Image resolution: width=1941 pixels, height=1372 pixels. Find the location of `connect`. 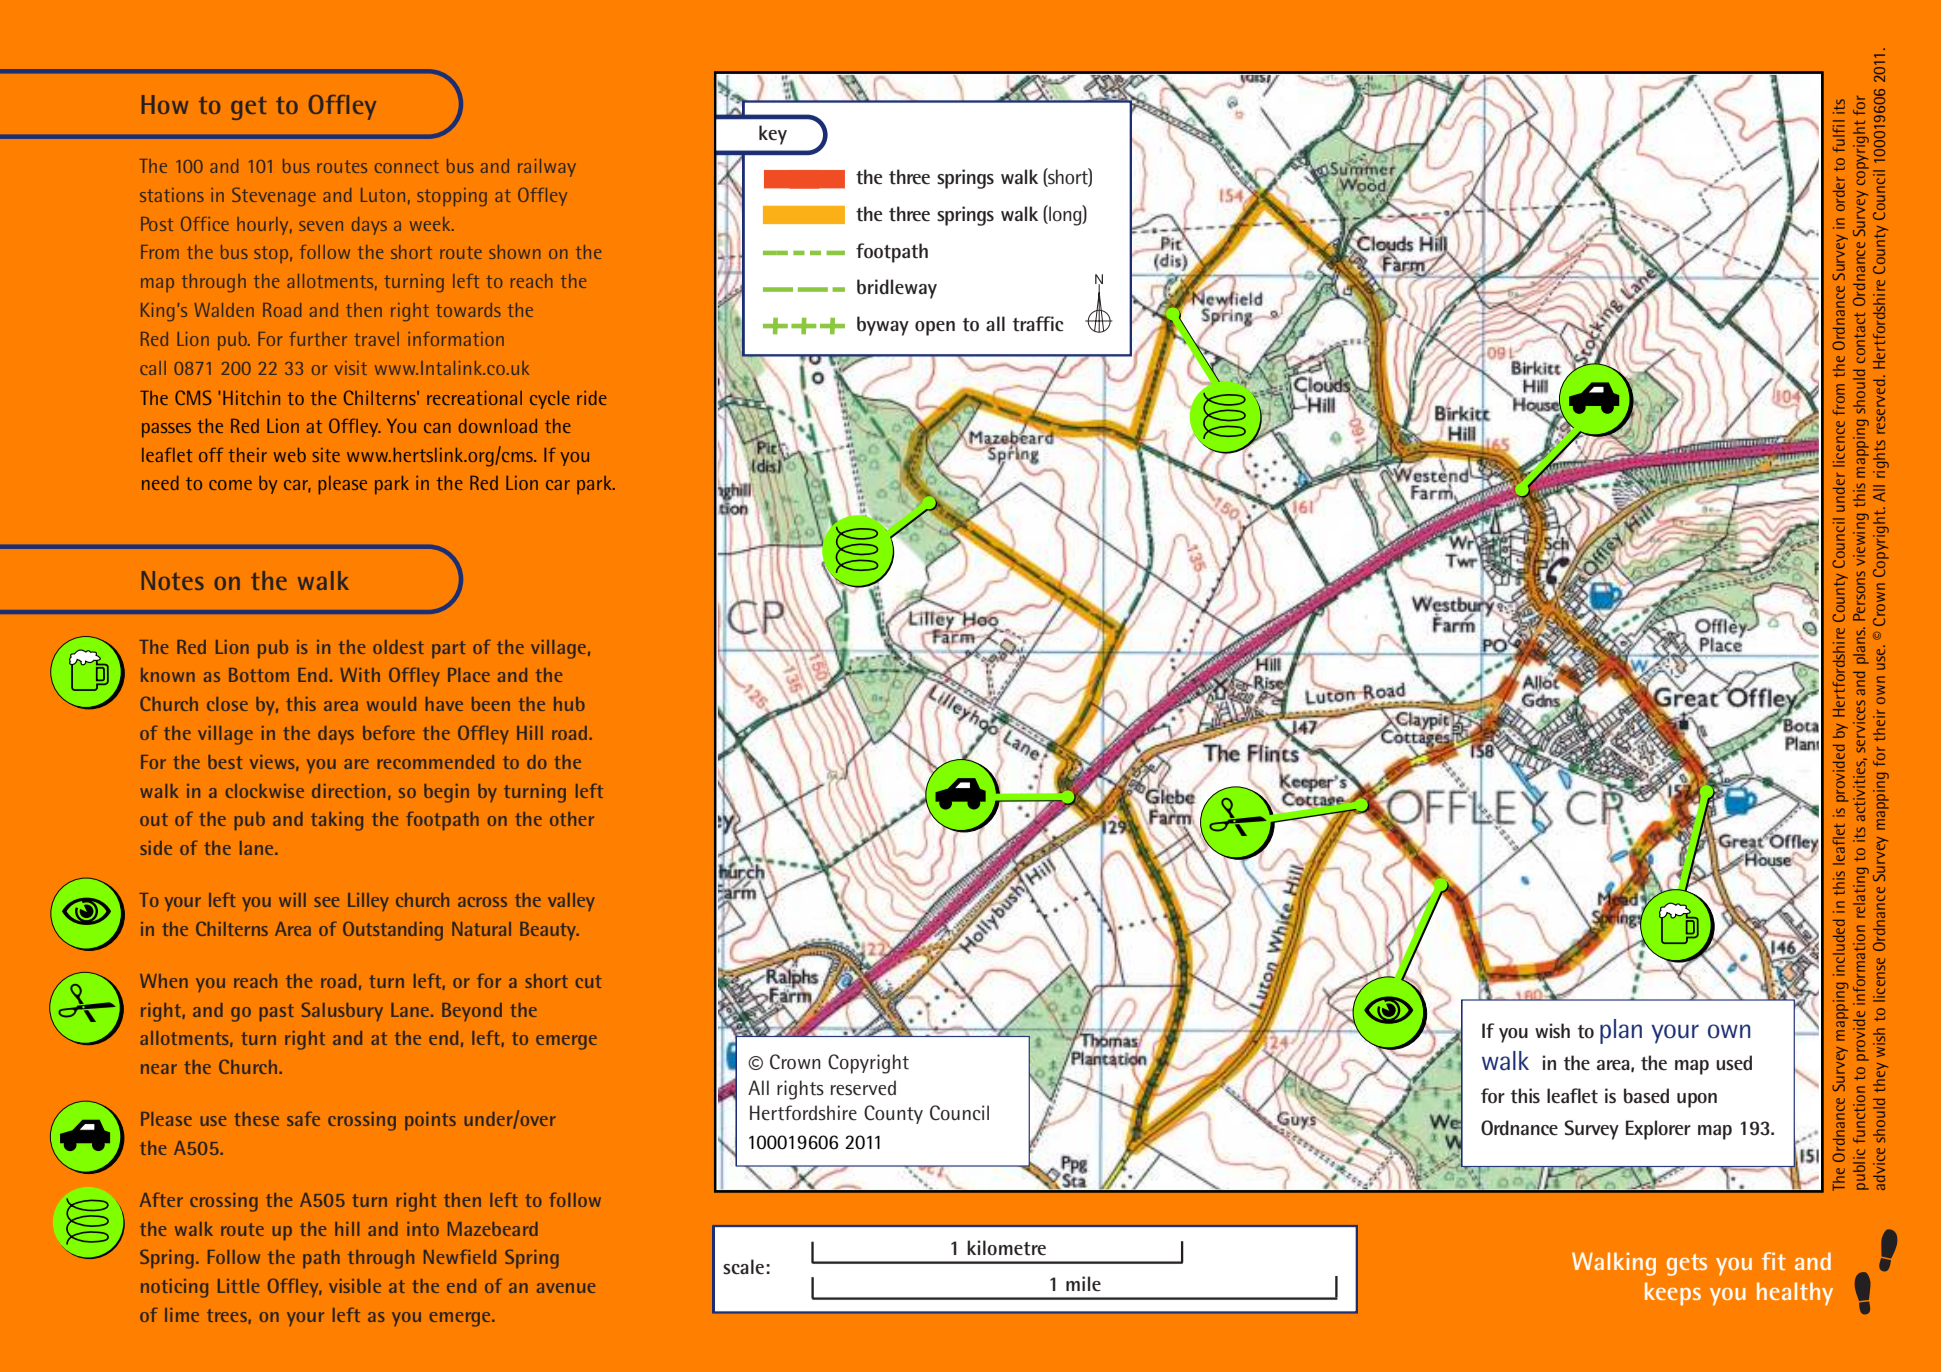

connect is located at coordinates (407, 166).
